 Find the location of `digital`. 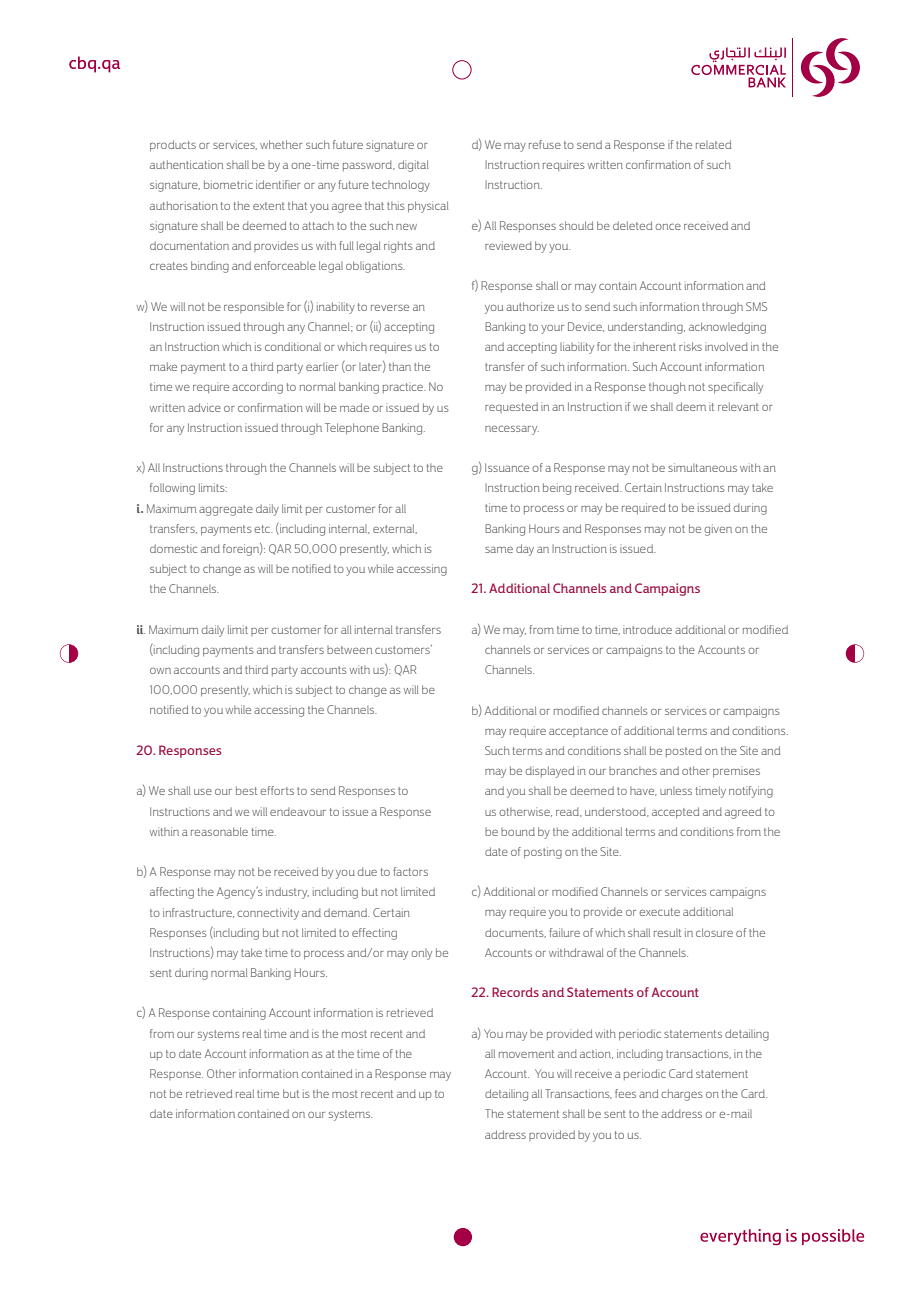

digital is located at coordinates (413, 166).
